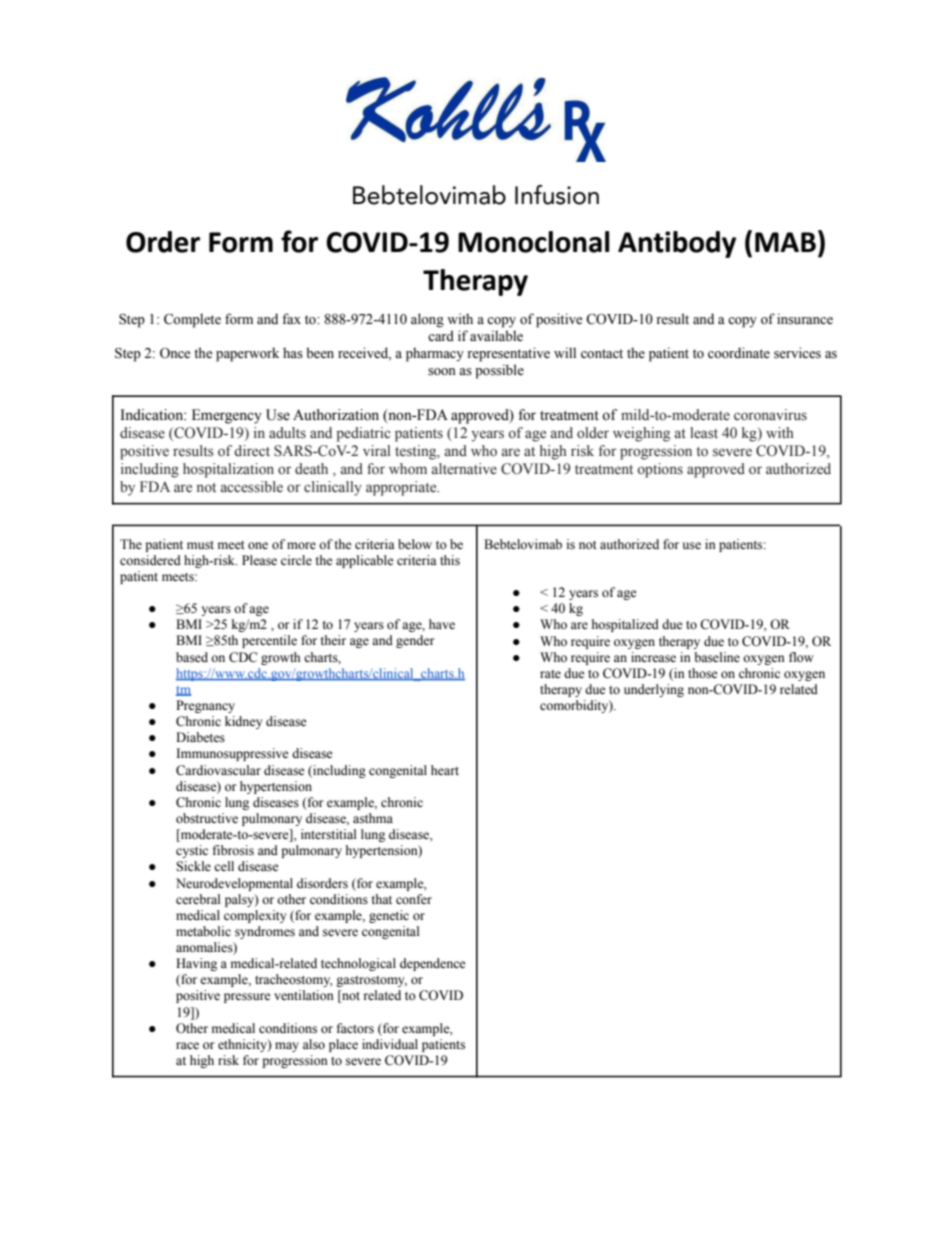 The width and height of the image is (952, 1233). Describe the element at coordinates (717, 657) in the image. I see `baseline` at that location.
